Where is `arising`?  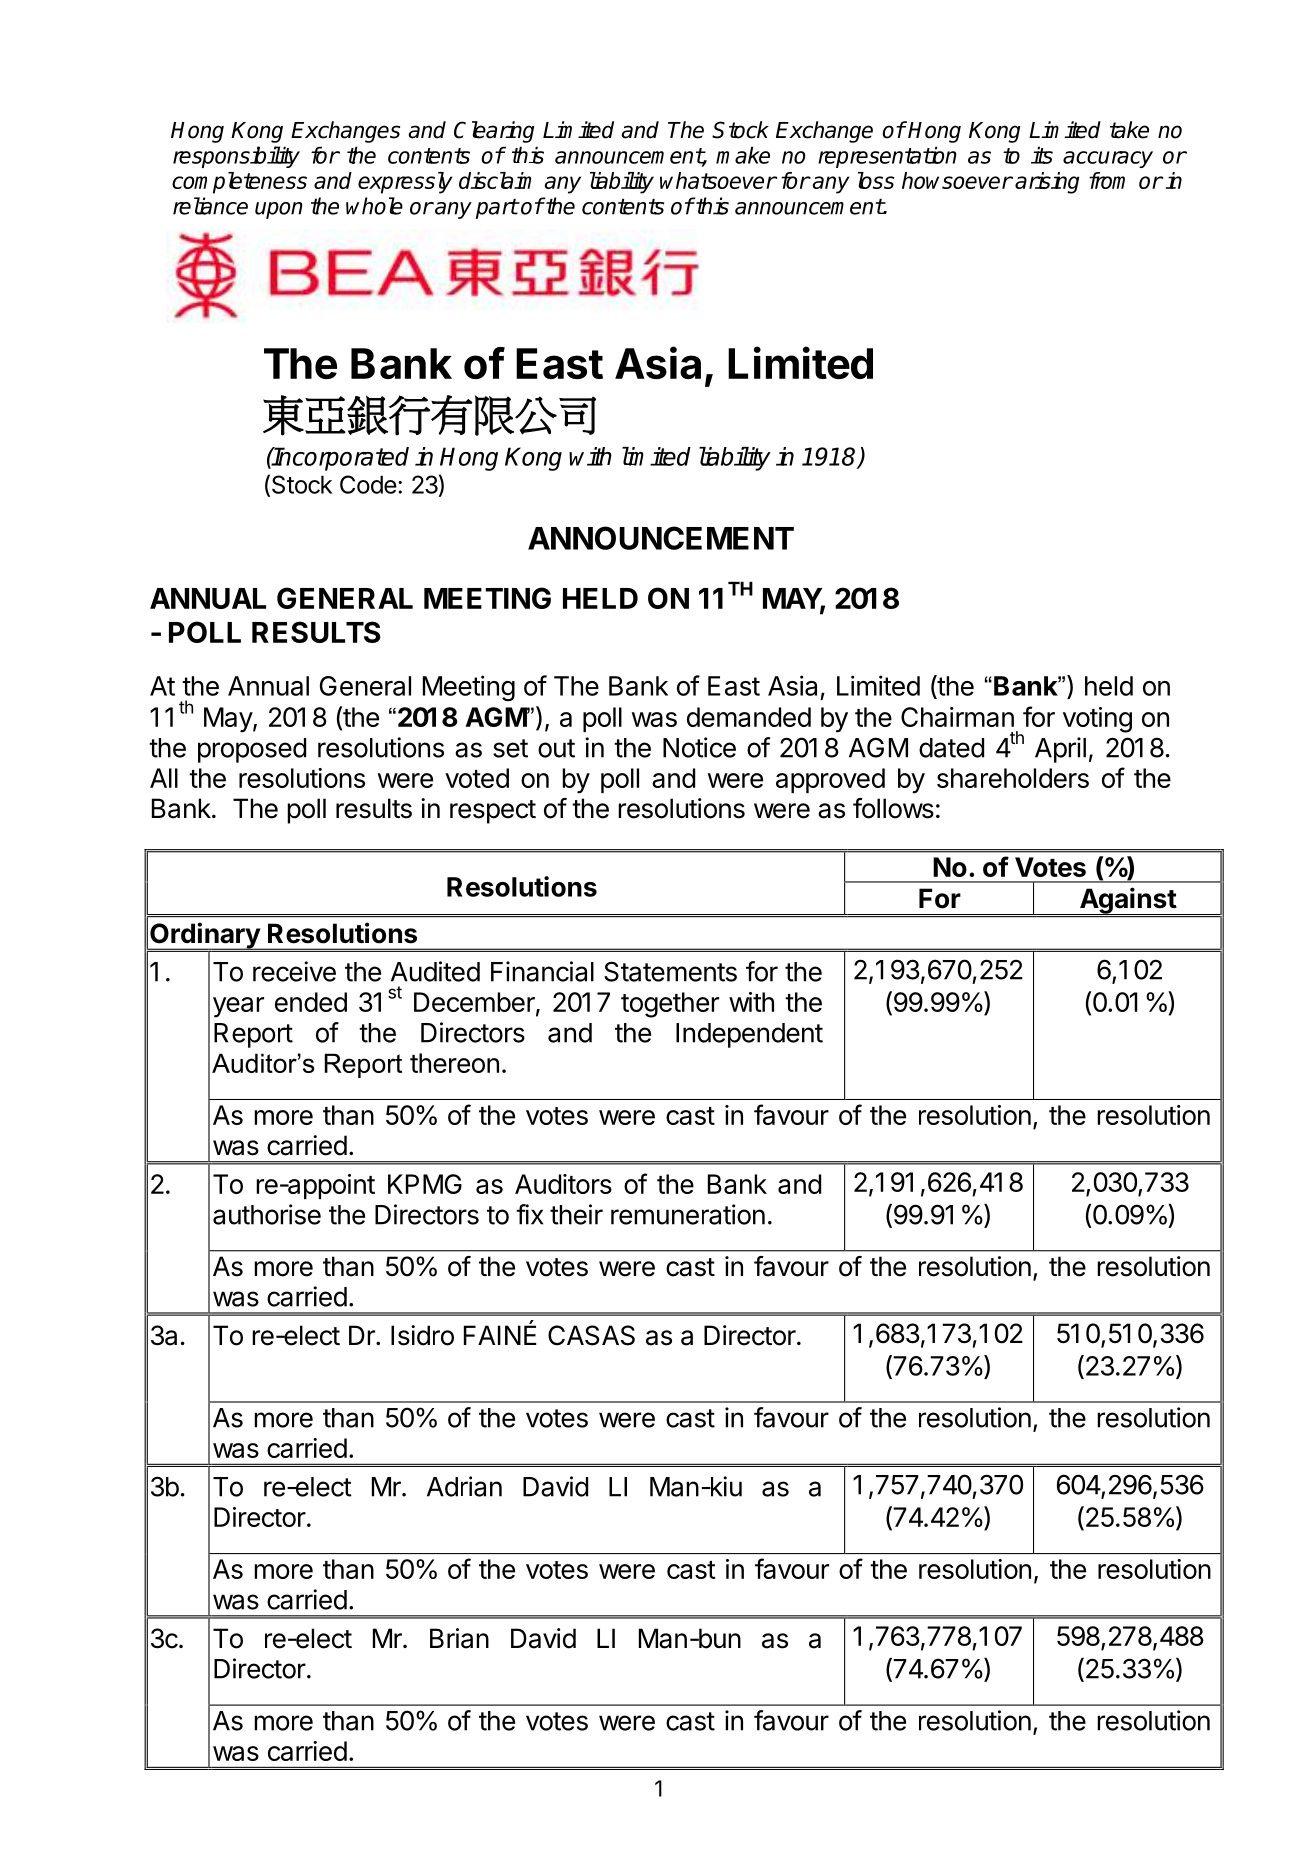
arising is located at coordinates (1047, 183).
